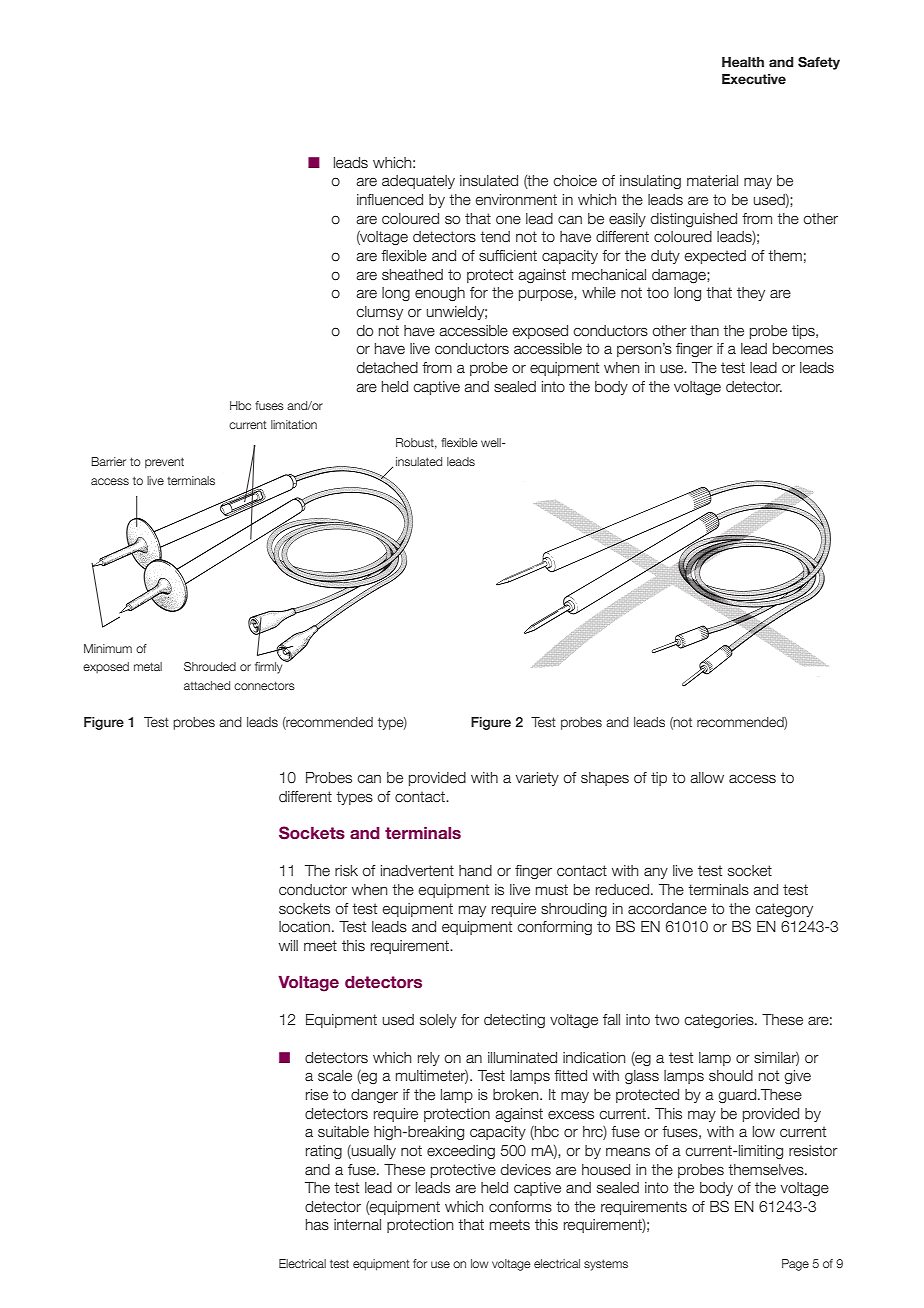 The image size is (924, 1308). What do you see at coordinates (418, 182) in the image?
I see `adequately` at bounding box center [418, 182].
